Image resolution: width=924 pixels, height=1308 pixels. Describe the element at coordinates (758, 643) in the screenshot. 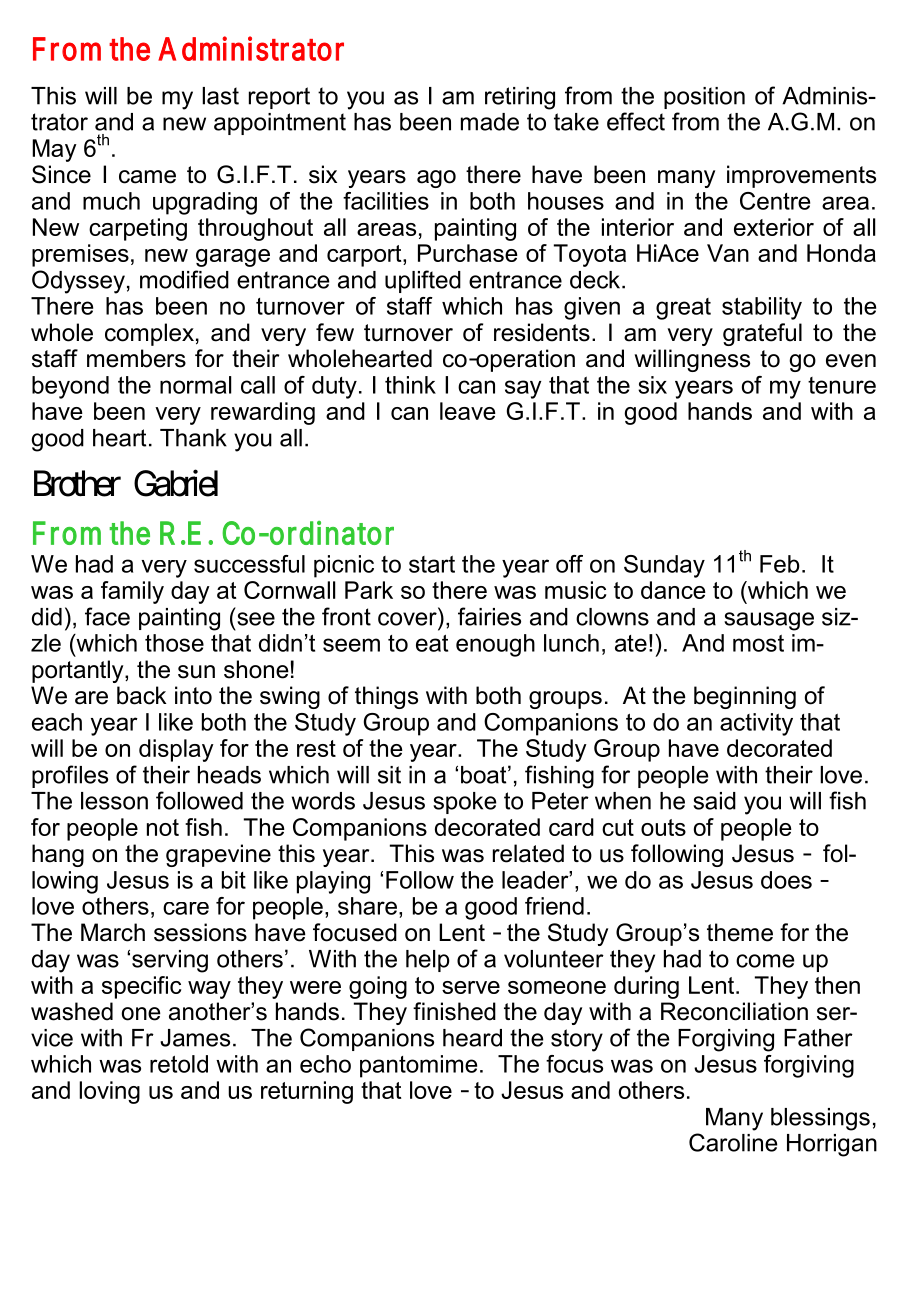

I see `most` at that location.
